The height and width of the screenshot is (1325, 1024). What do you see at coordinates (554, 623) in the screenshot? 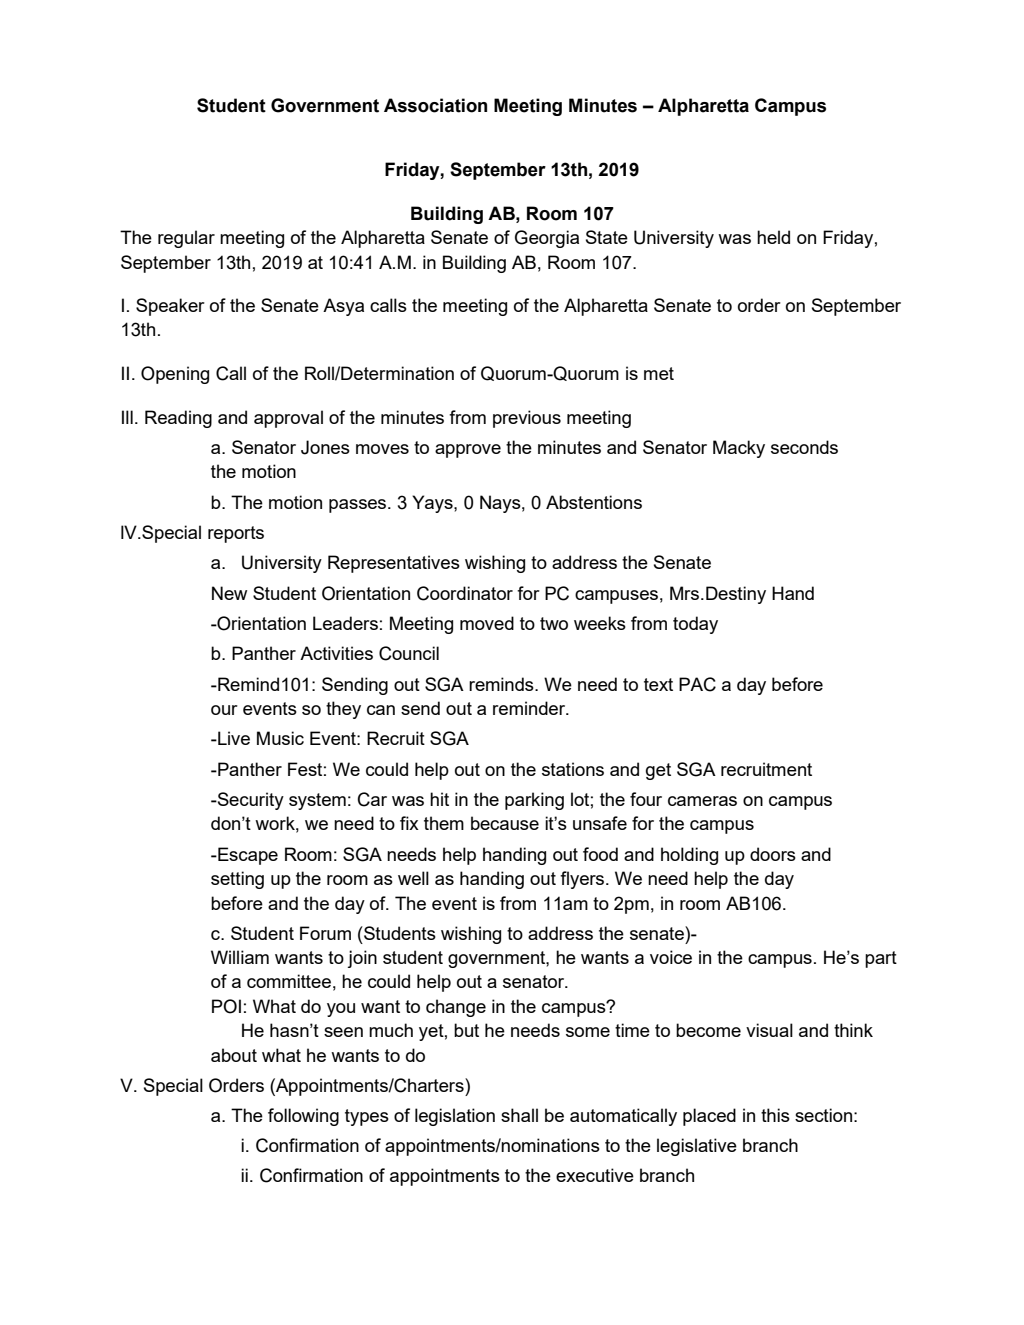
I see `two` at bounding box center [554, 623].
